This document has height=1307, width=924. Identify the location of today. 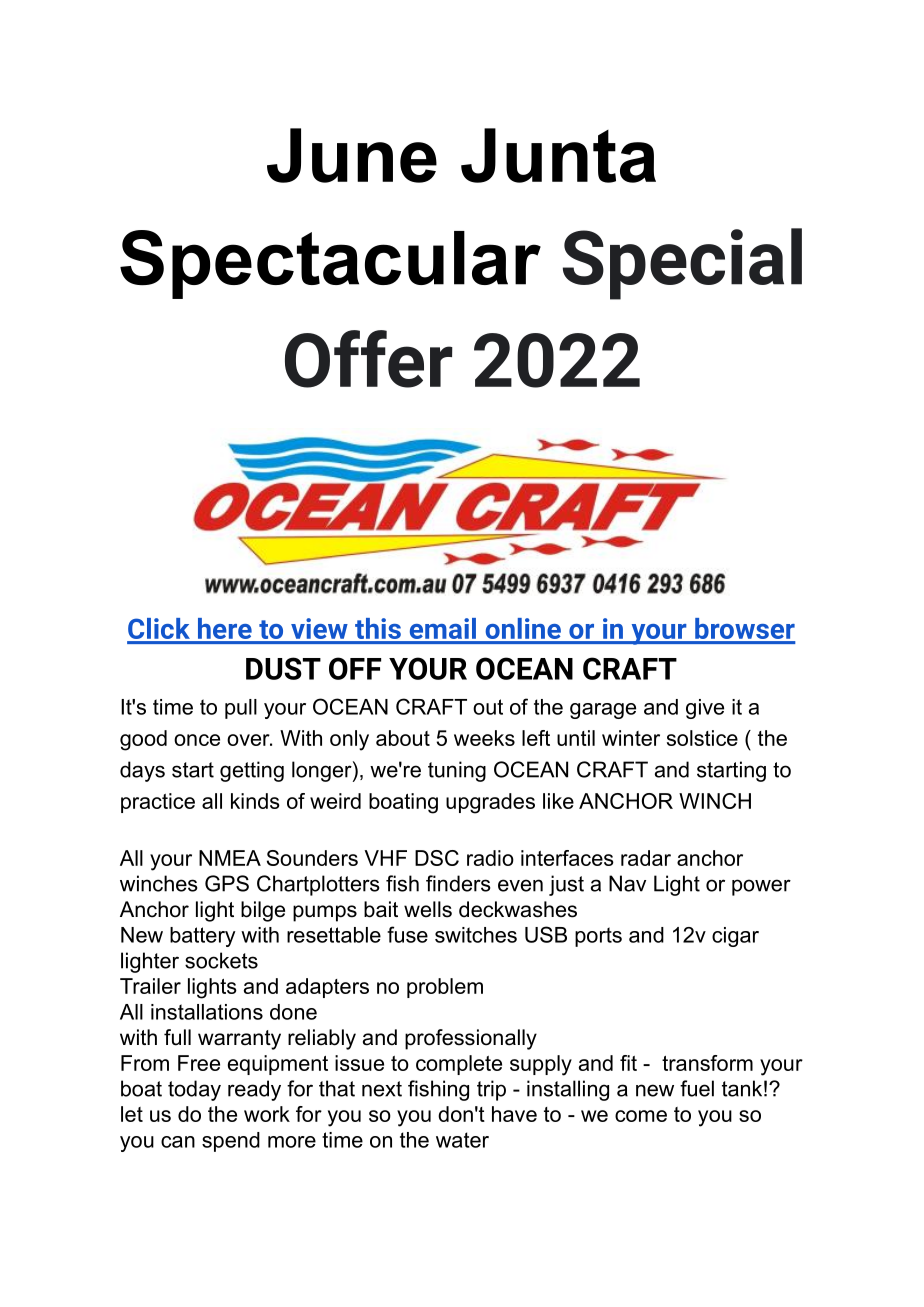
(194, 1090).
